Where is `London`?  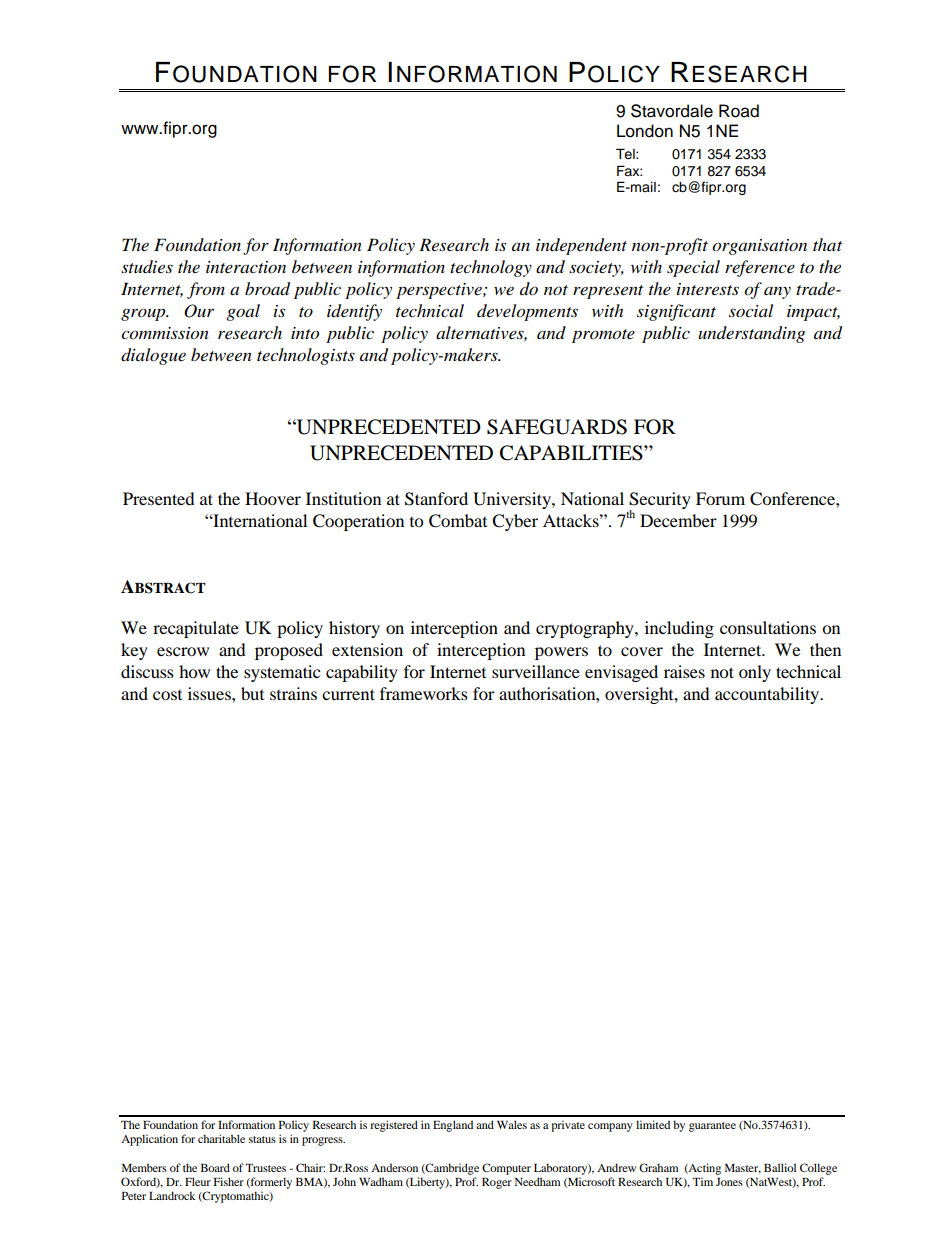 London is located at coordinates (645, 131).
